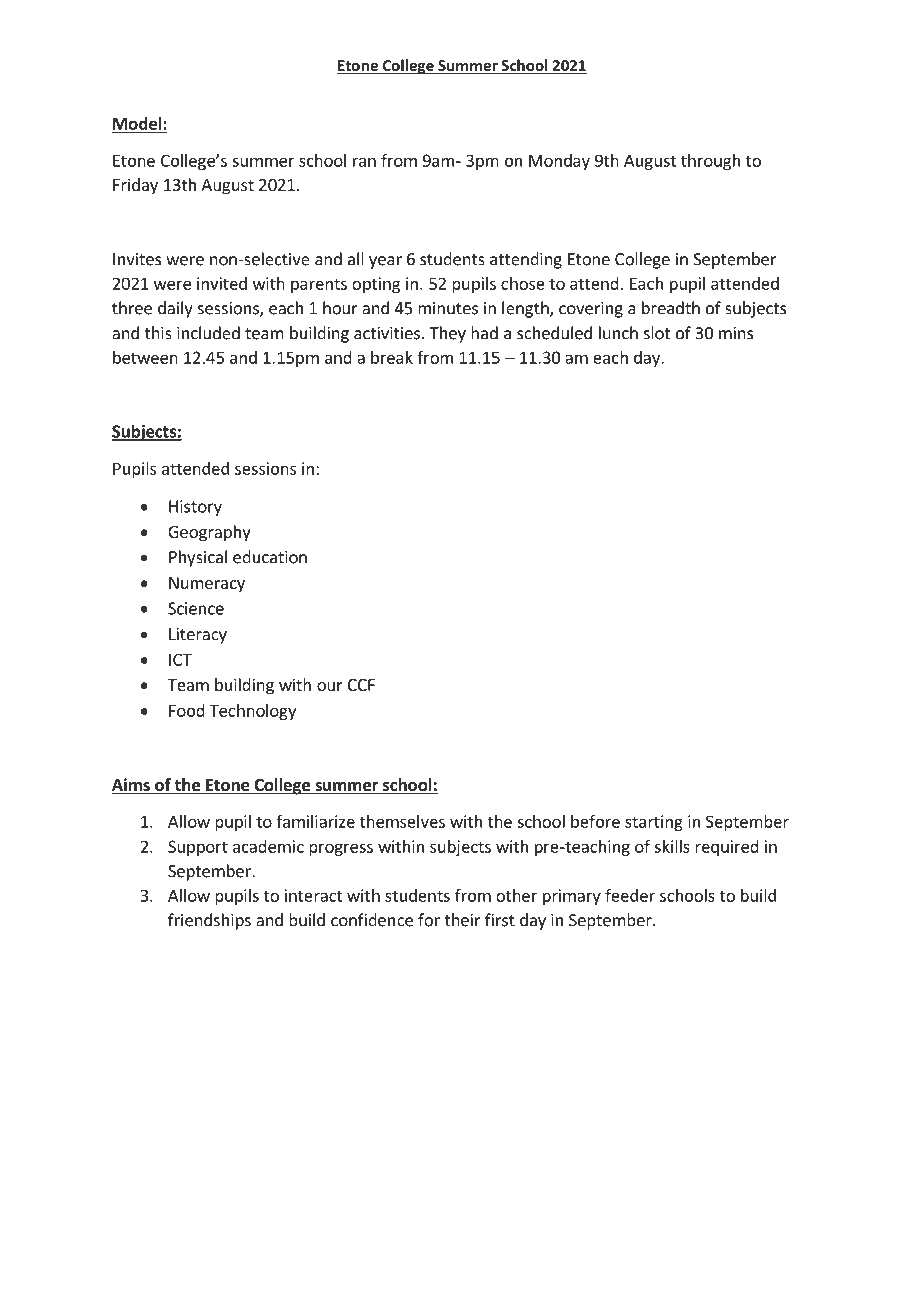  Describe the element at coordinates (270, 557) in the page. I see `education` at that location.
